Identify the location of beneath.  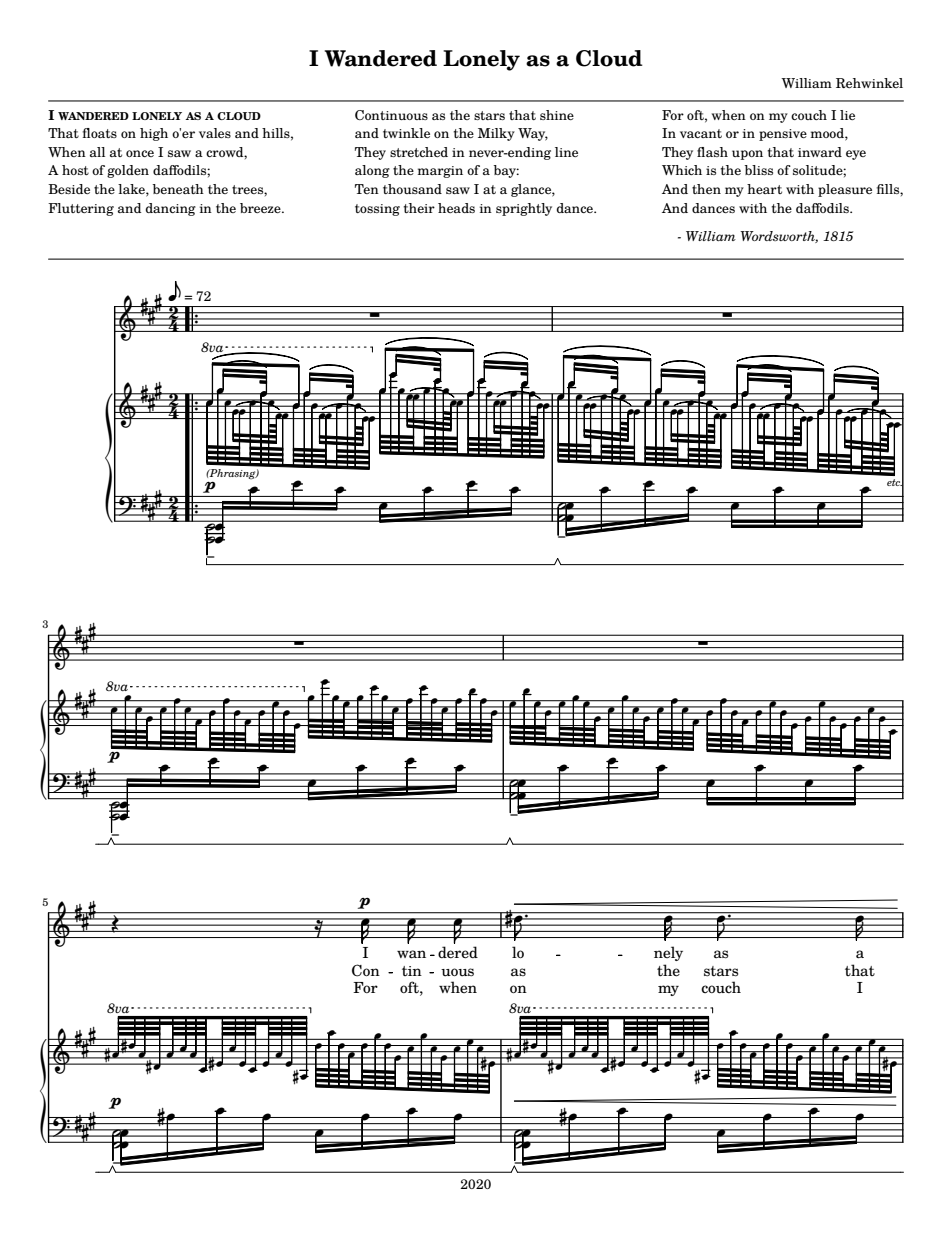
(178, 189).
